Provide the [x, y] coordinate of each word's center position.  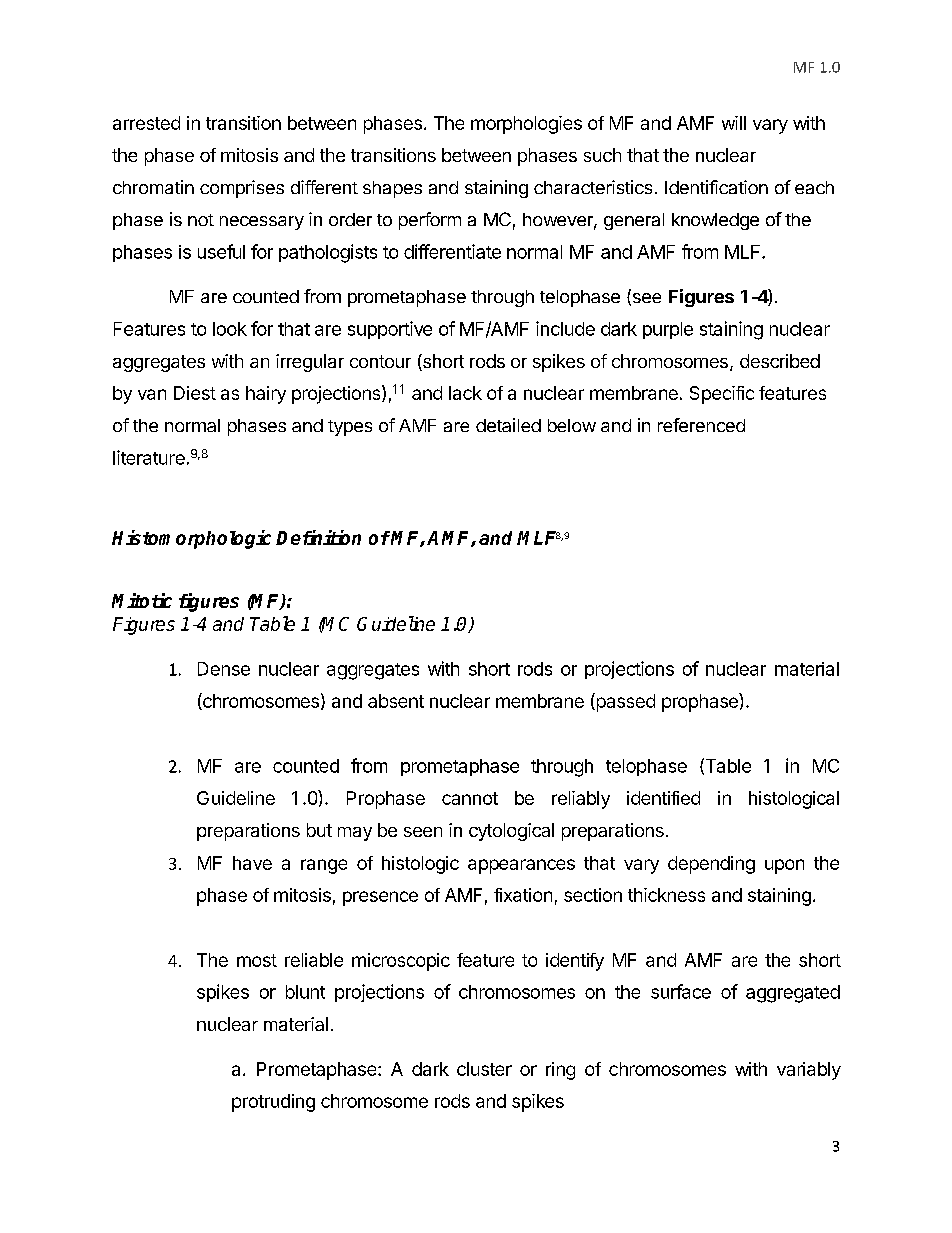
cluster [484, 1069]
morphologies [526, 125]
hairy [266, 395]
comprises [242, 189]
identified [663, 798]
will [734, 123]
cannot [470, 798]
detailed [508, 425]
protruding [273, 1103]
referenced [701, 425]
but [319, 830]
